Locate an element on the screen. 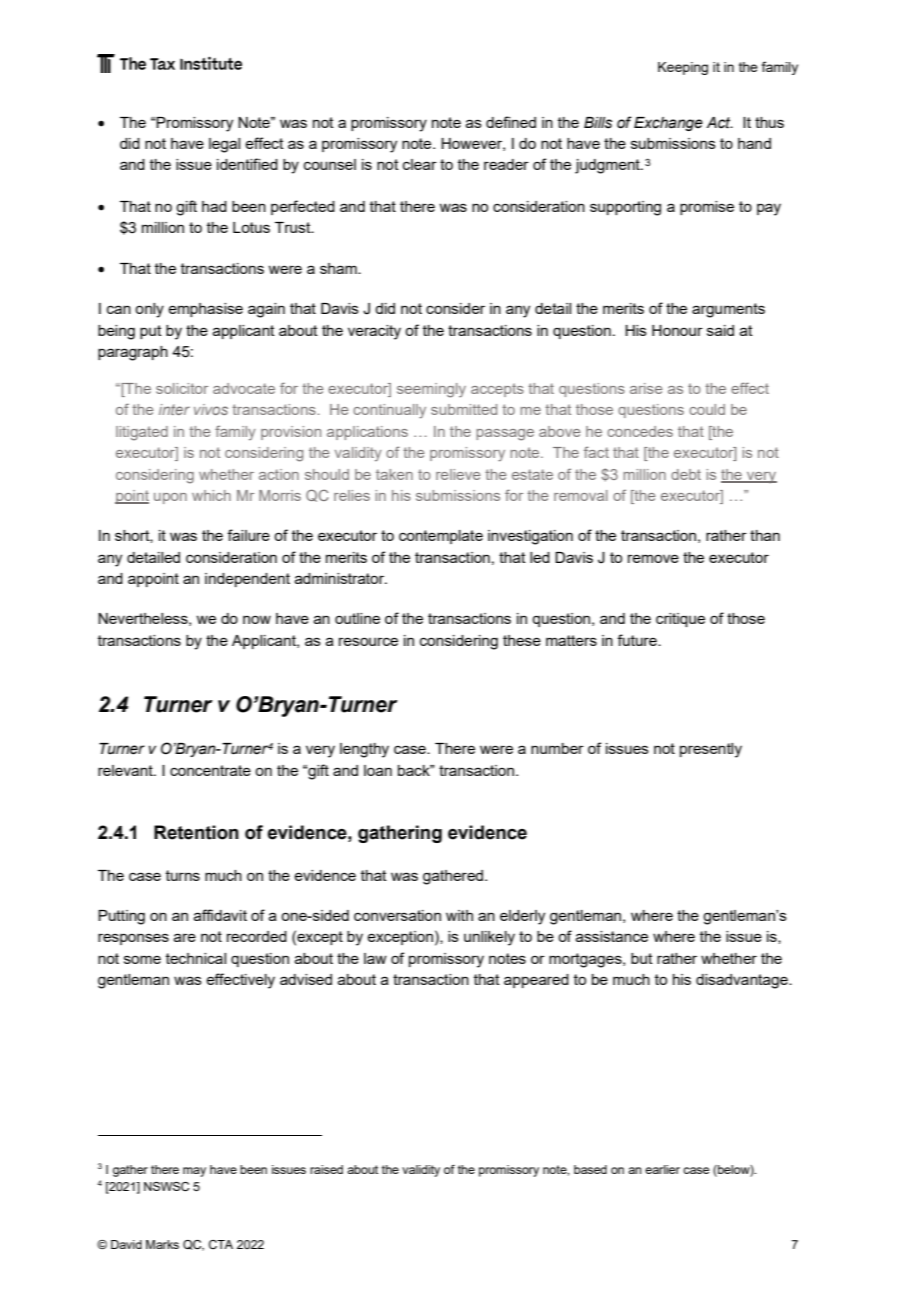 The width and height of the screenshot is (924, 1308). remove is located at coordinates (653, 558).
